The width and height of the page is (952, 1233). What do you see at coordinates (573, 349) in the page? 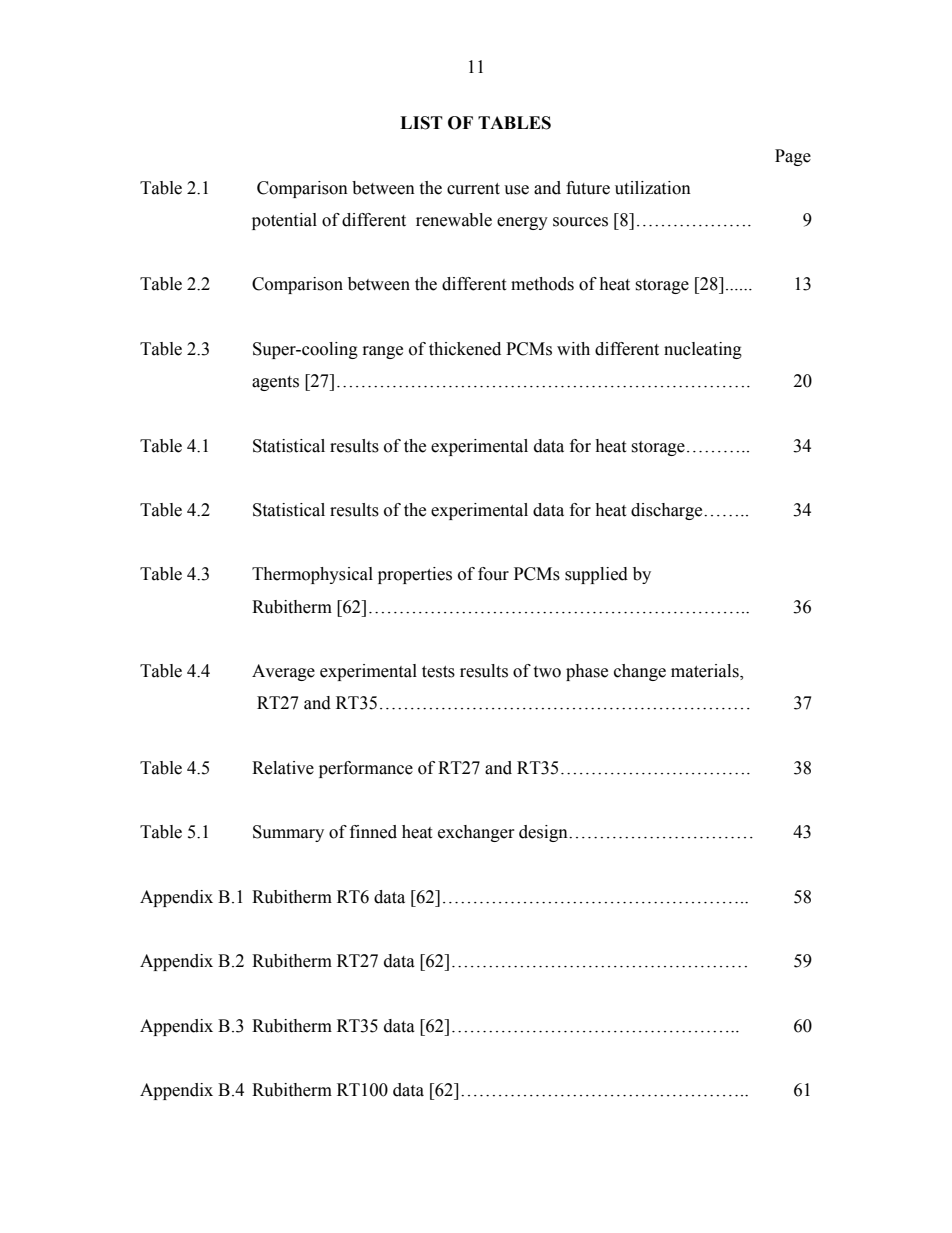
I see `with` at bounding box center [573, 349].
